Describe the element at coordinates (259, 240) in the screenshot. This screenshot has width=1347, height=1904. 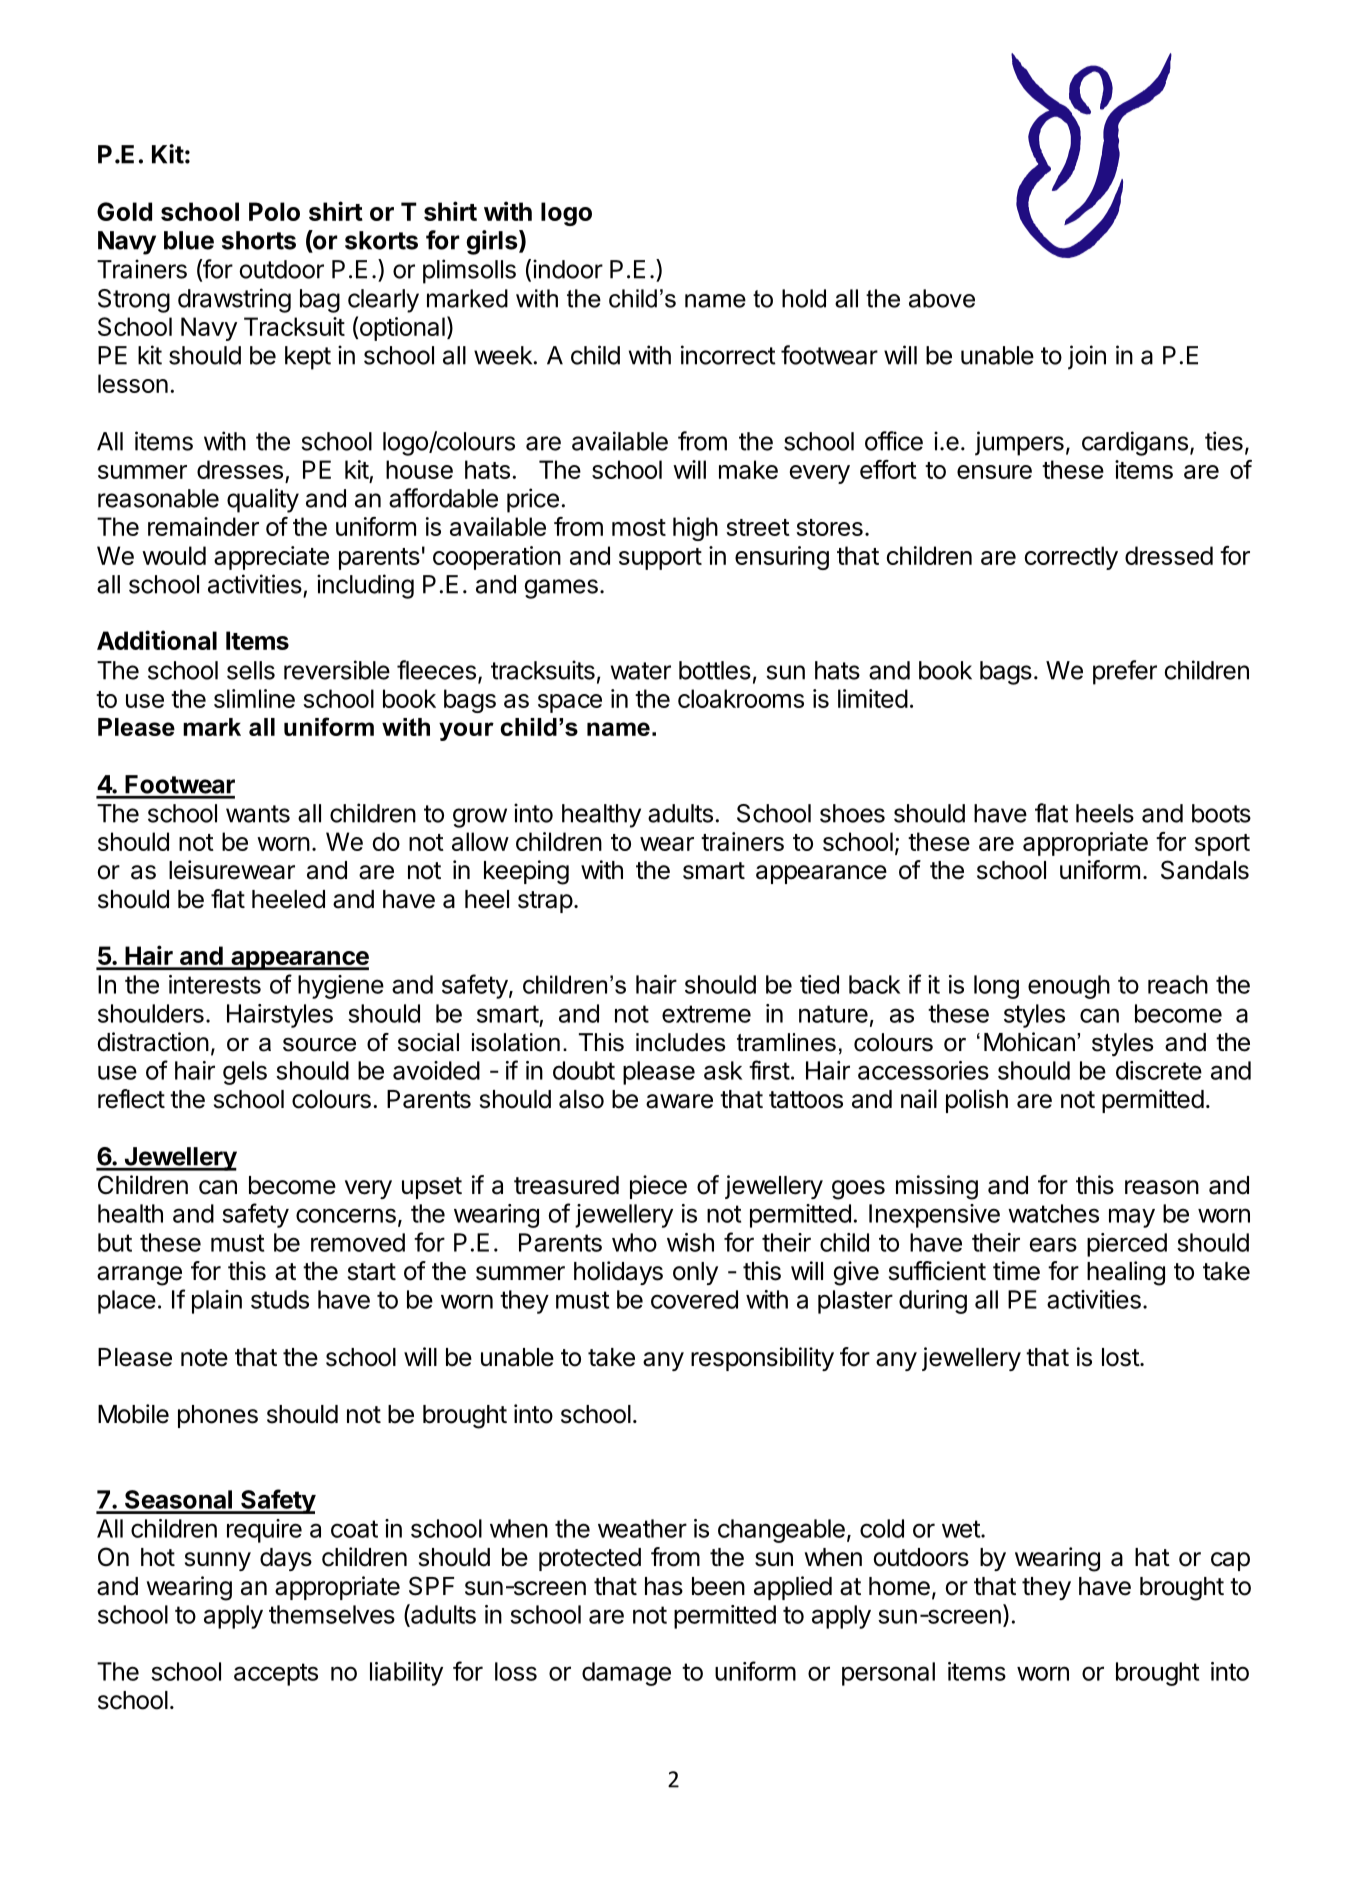
I see `shorts` at that location.
